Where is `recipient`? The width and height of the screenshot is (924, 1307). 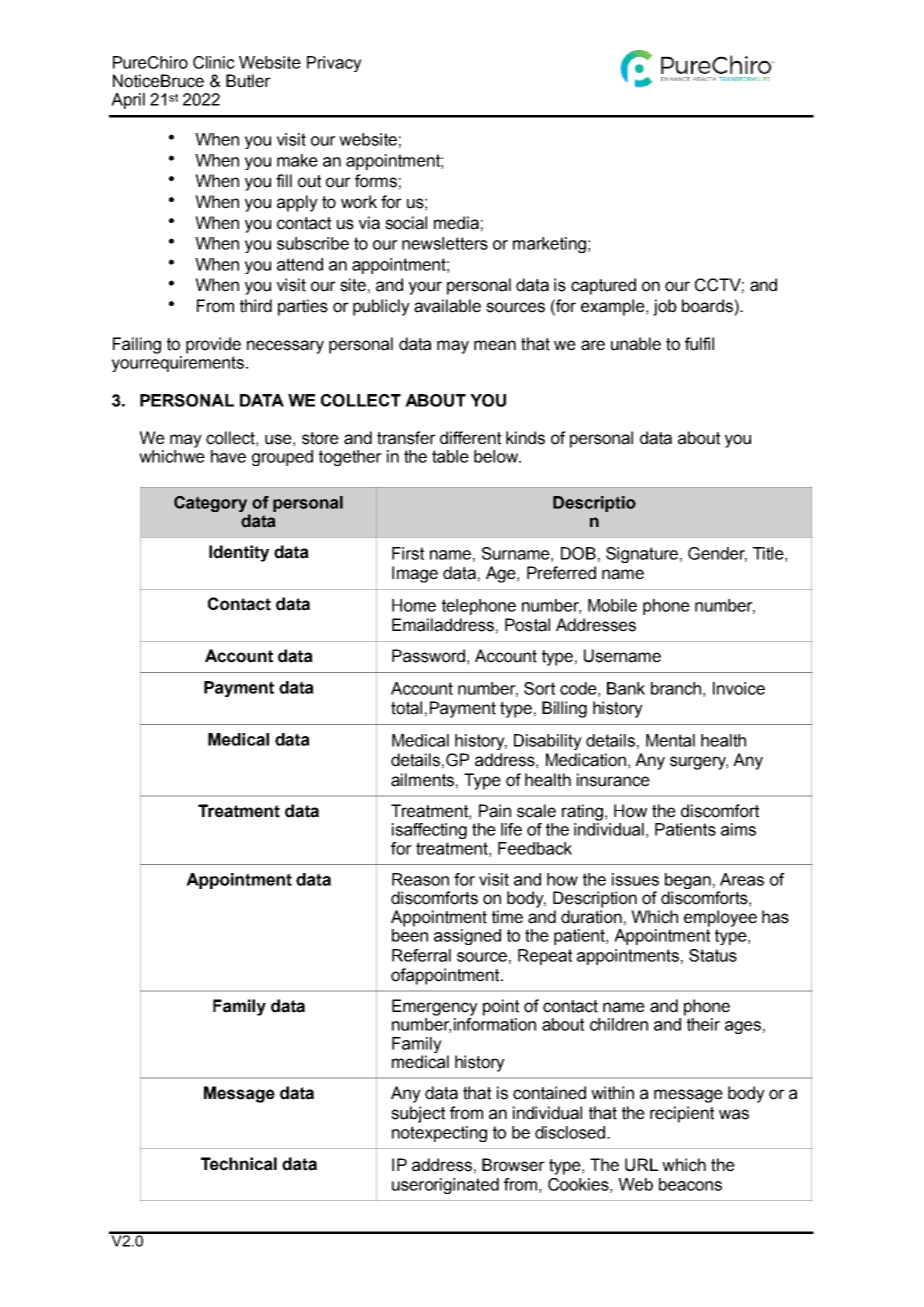
recipient is located at coordinates (682, 1114).
